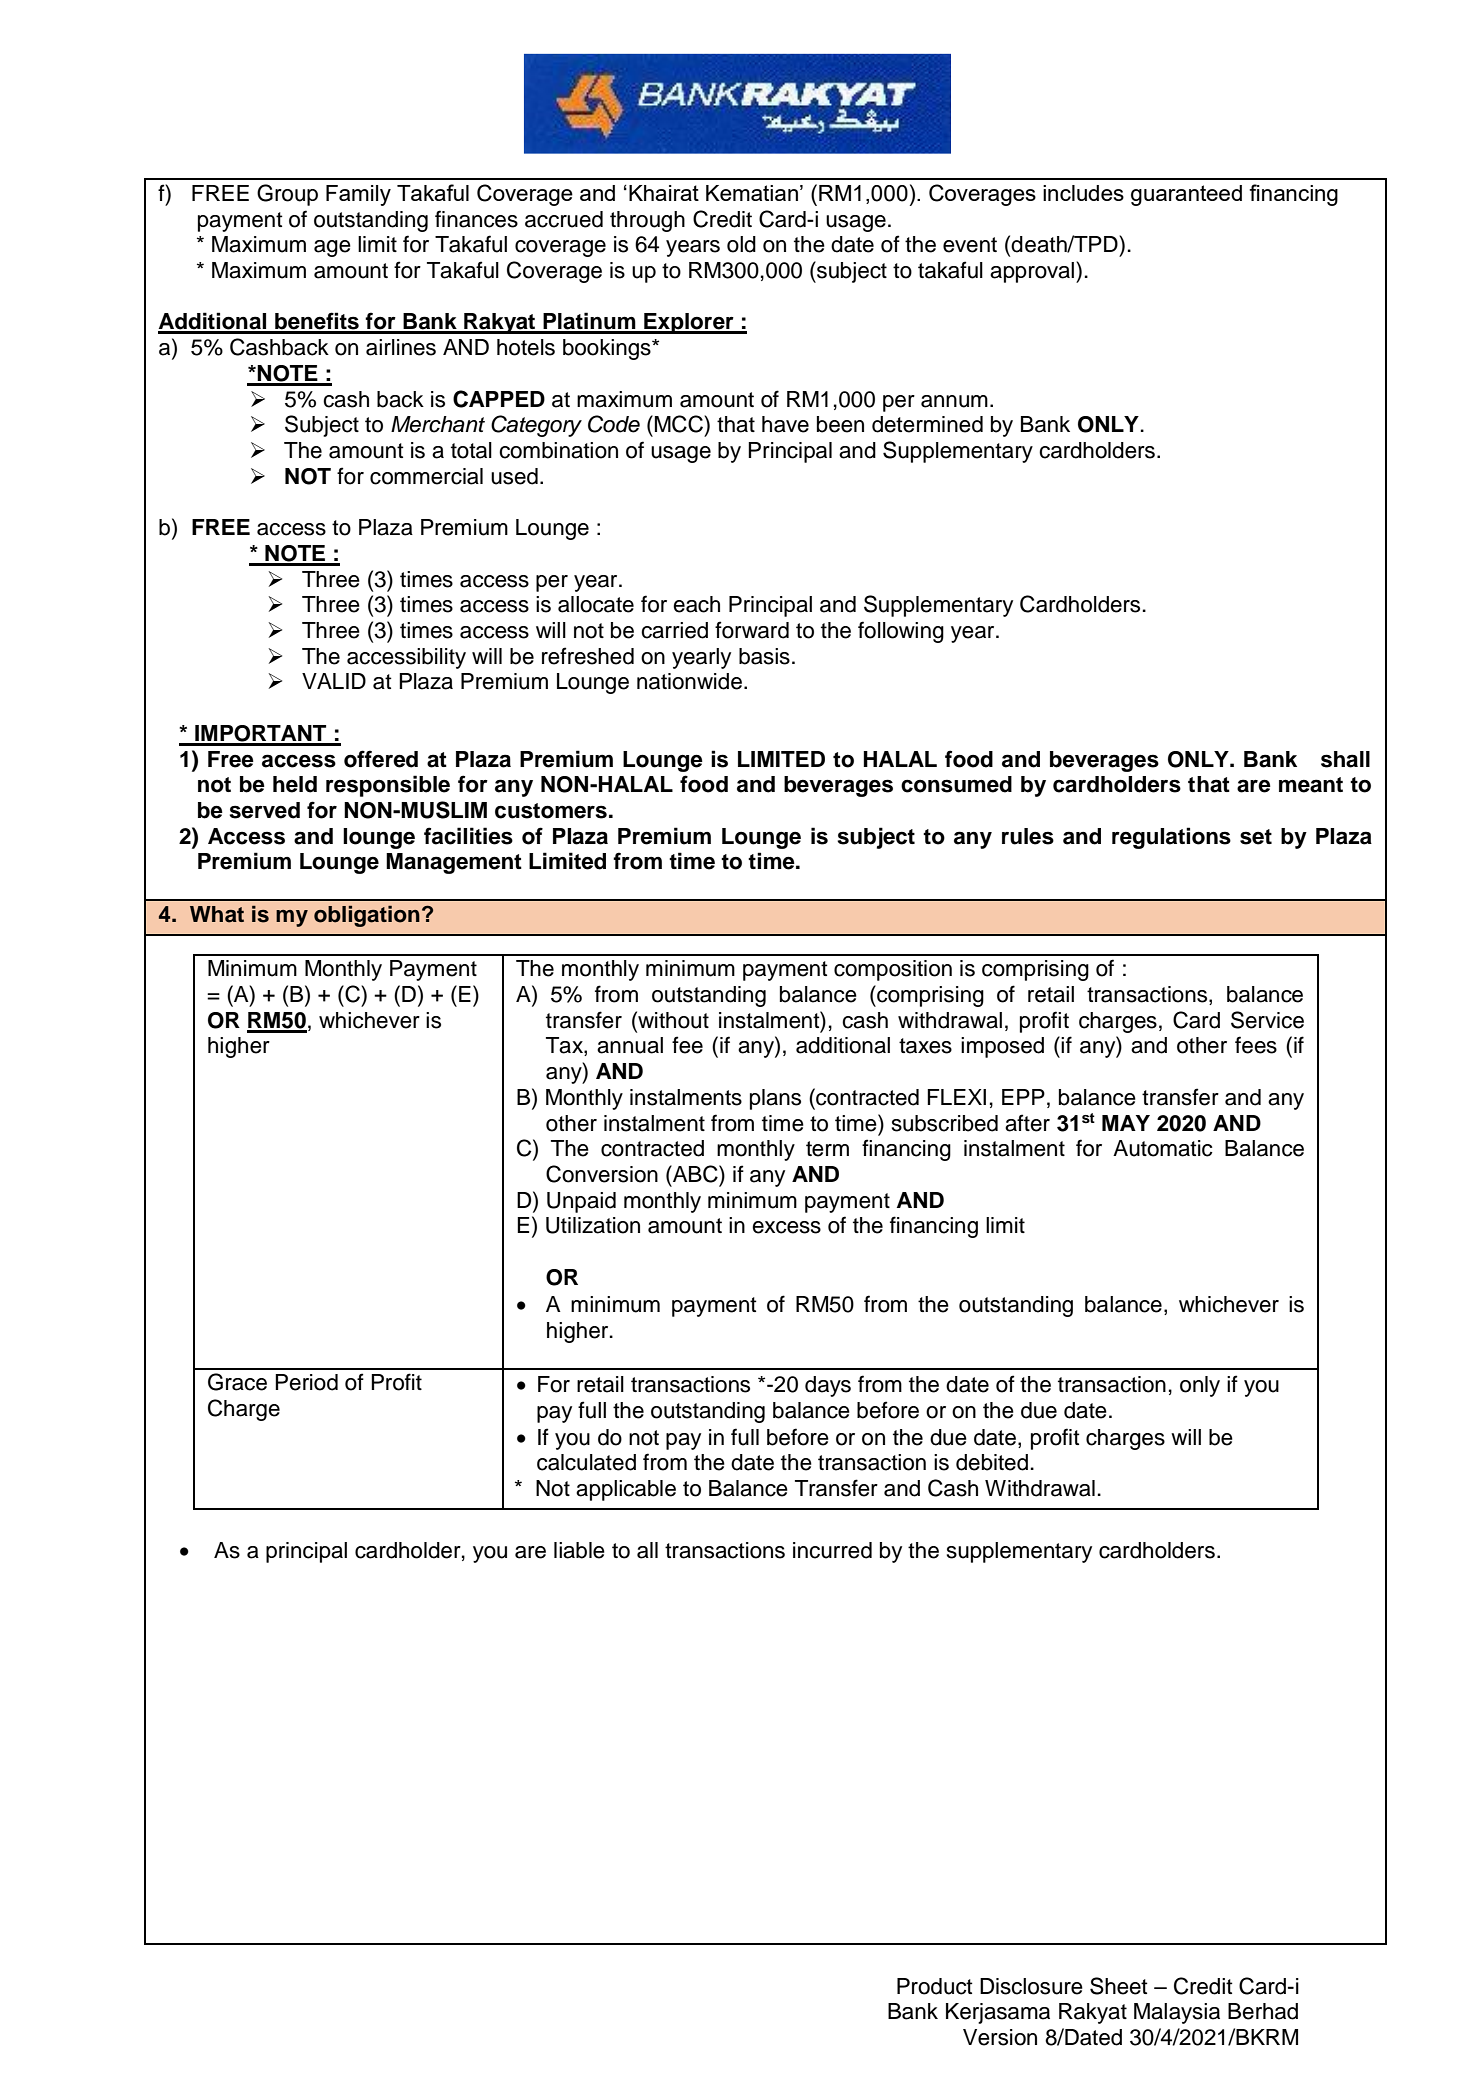 This screenshot has width=1478, height=2091. What do you see at coordinates (832, 1550) in the screenshot?
I see `incurred` at bounding box center [832, 1550].
